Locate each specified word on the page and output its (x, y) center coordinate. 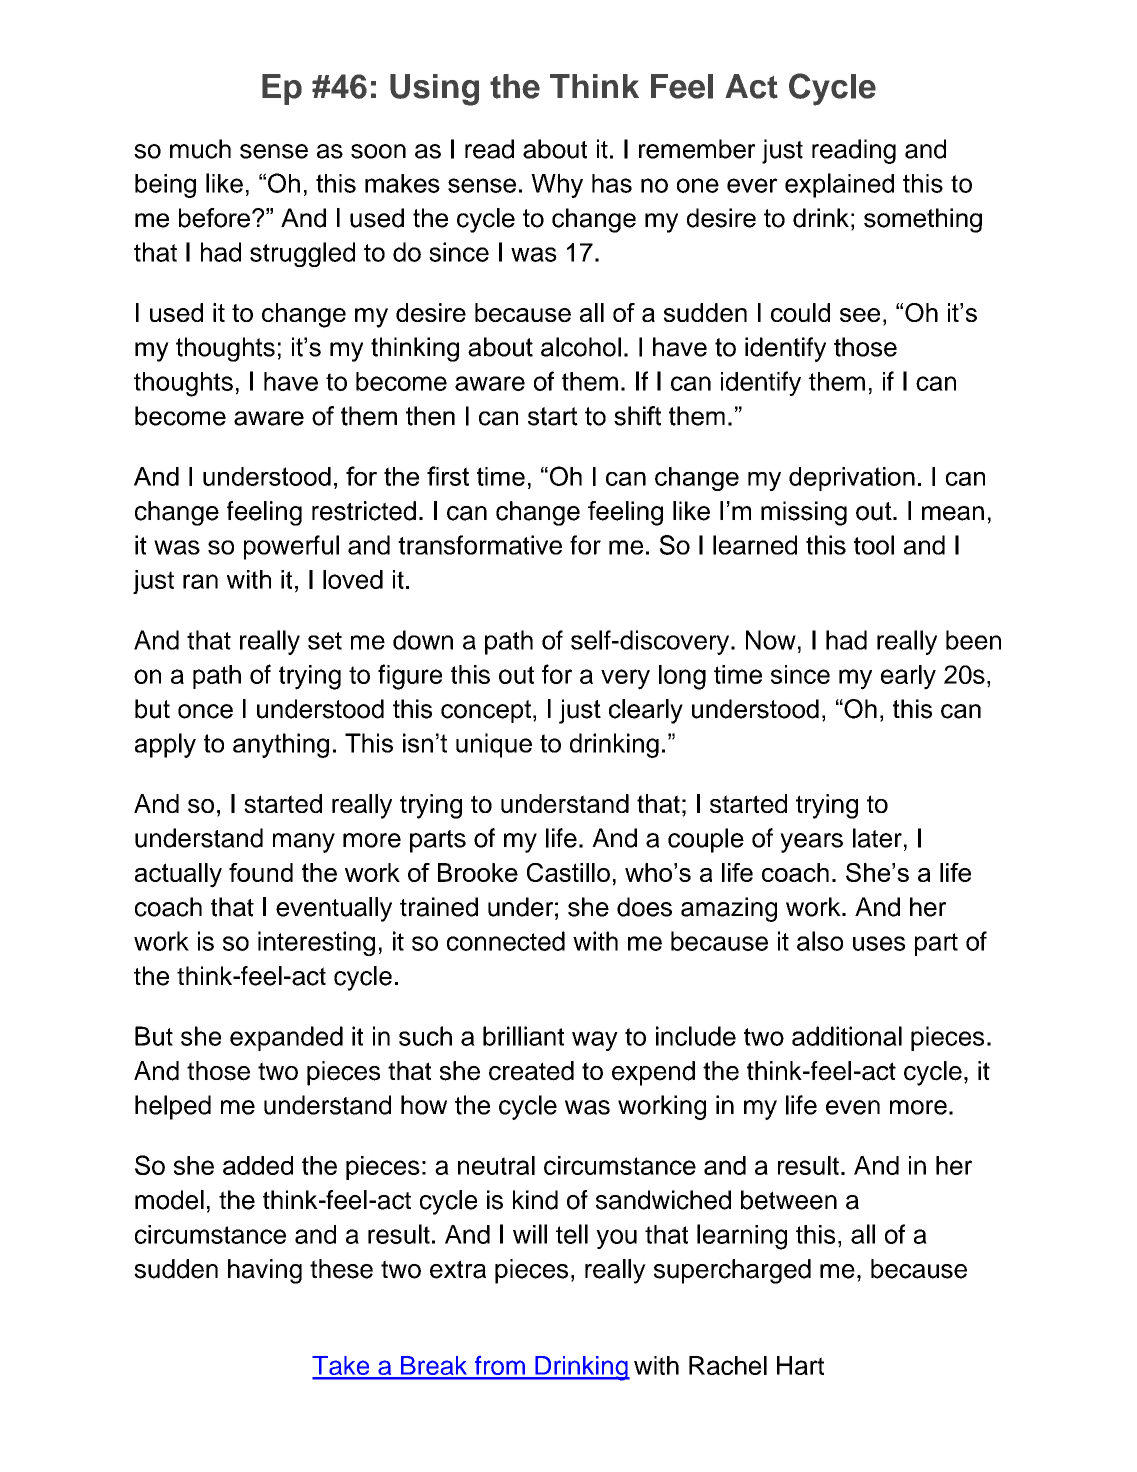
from (499, 1367)
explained (839, 185)
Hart (800, 1365)
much (200, 149)
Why (557, 186)
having (265, 1271)
